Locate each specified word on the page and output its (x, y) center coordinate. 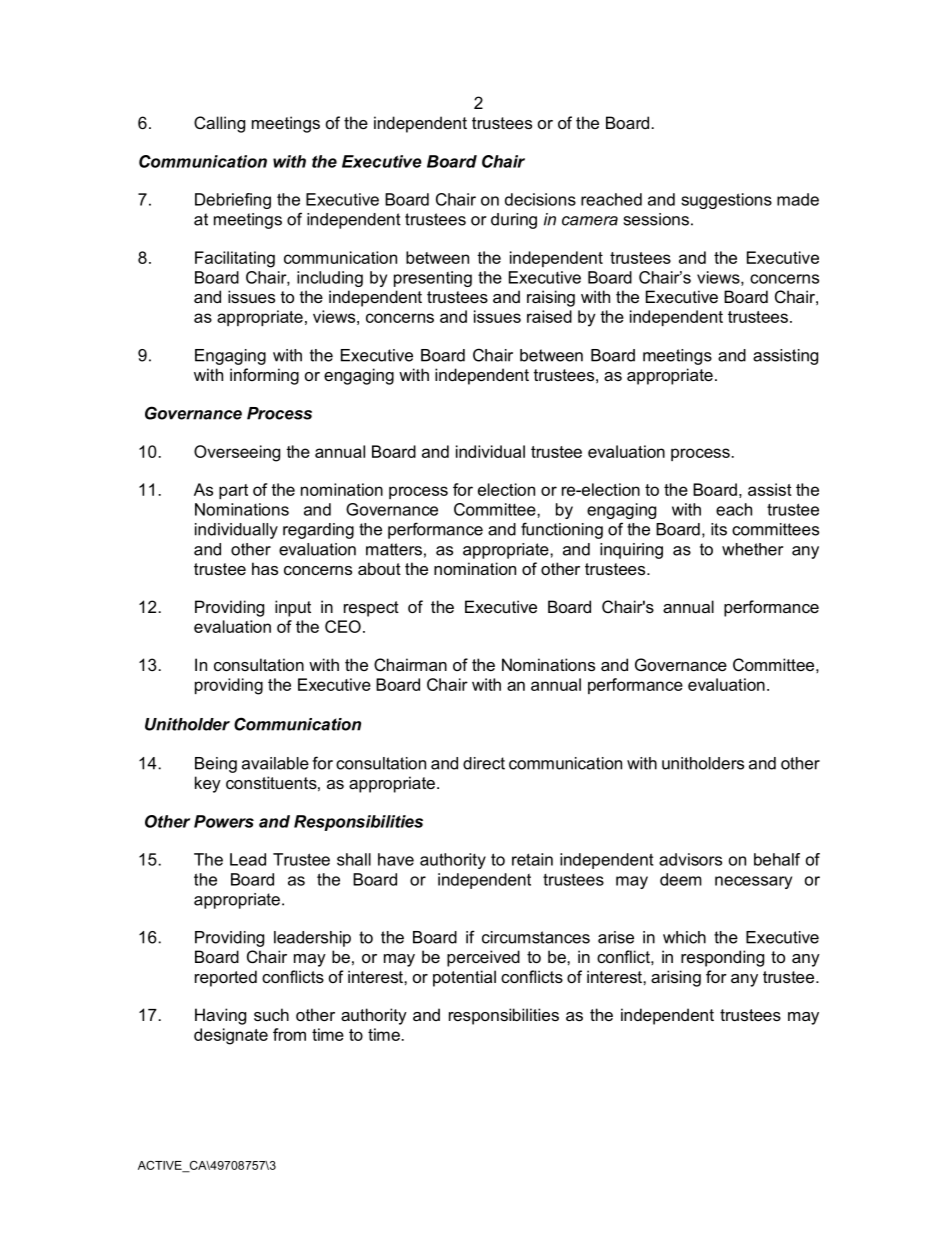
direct (484, 763)
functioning (562, 530)
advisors (690, 859)
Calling (219, 124)
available (275, 763)
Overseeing (237, 453)
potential (464, 978)
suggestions (726, 201)
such (271, 1014)
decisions (540, 199)
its (719, 529)
